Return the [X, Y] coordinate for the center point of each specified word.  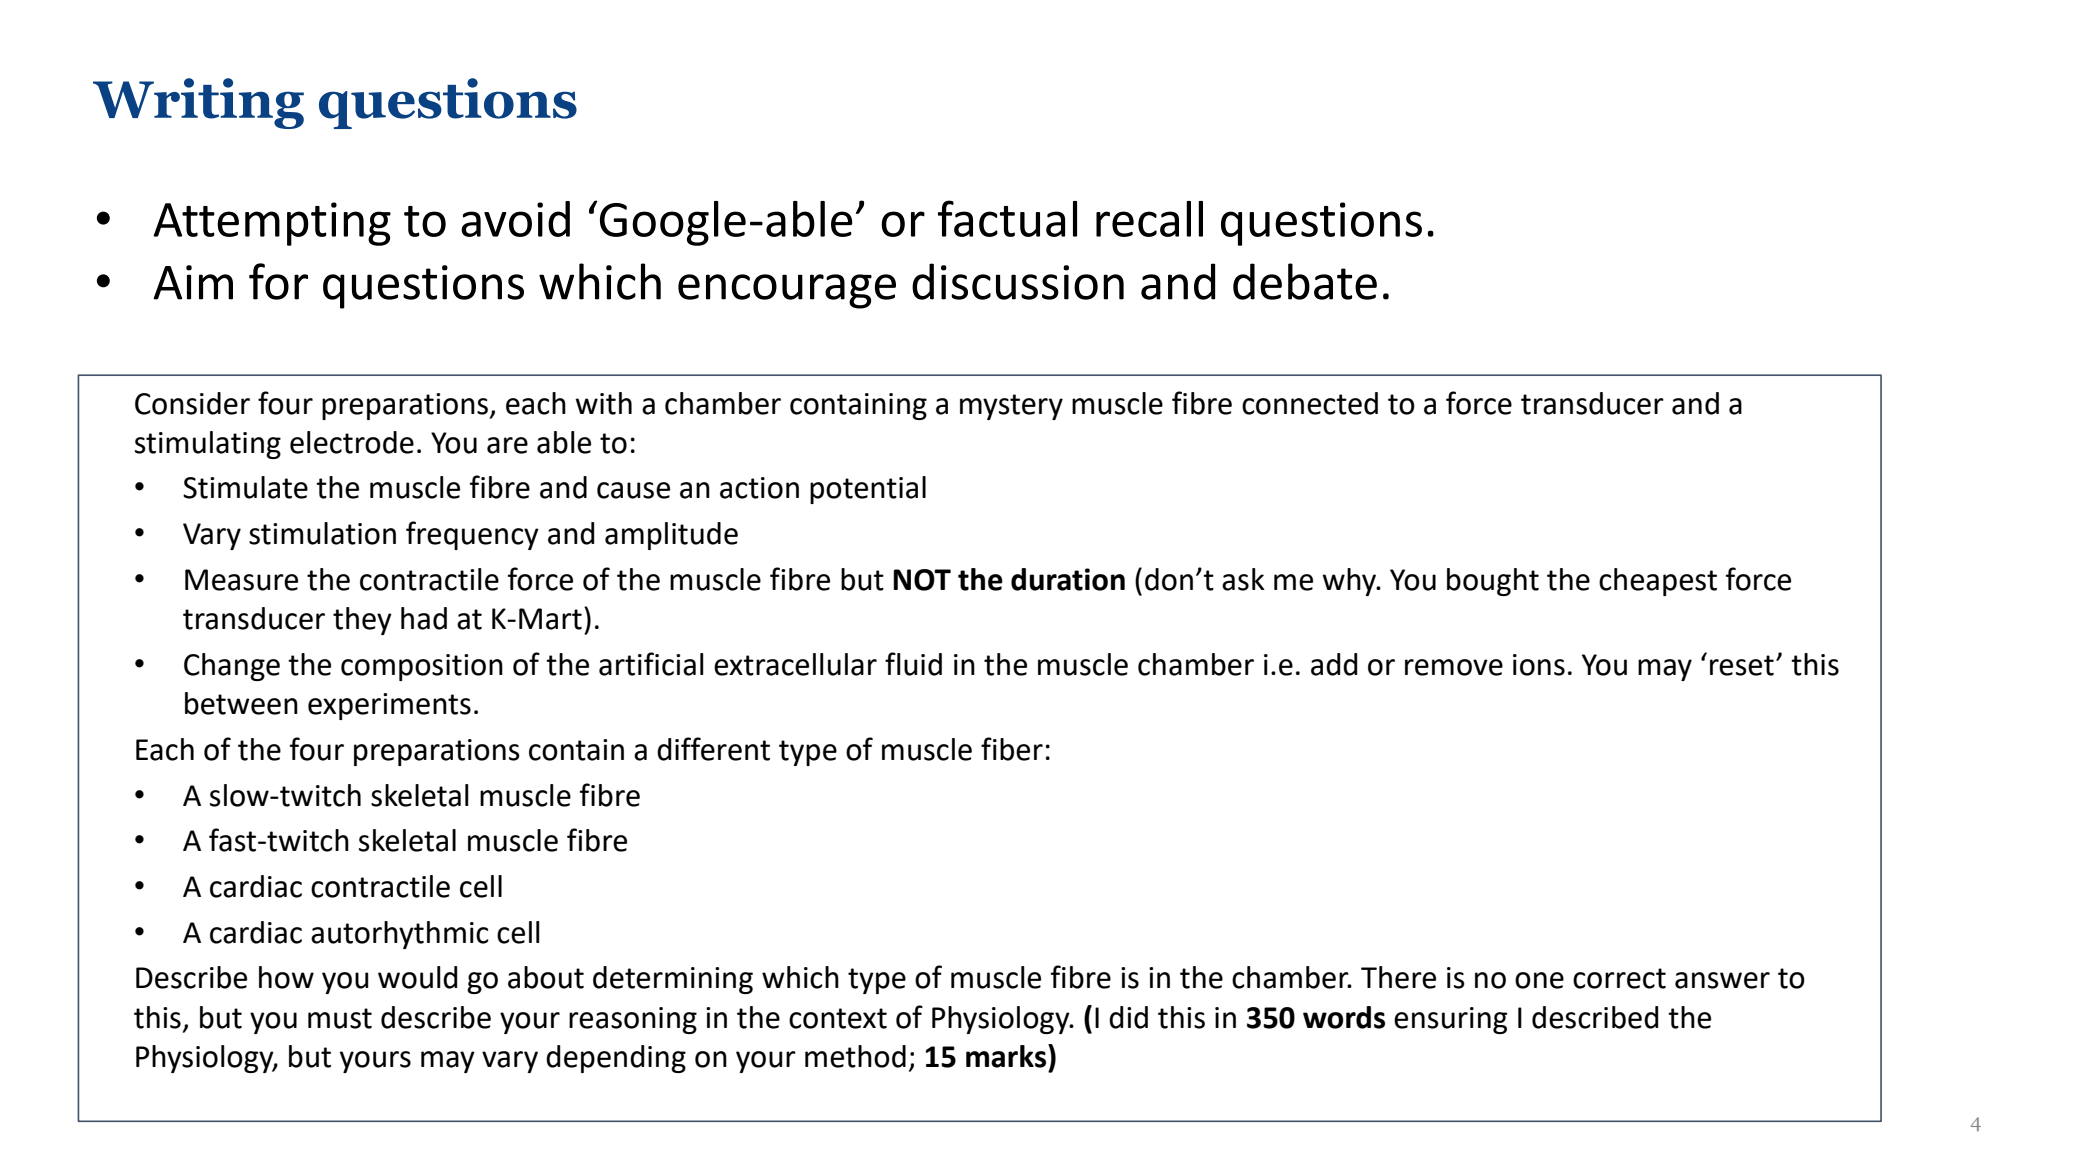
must [340, 1018]
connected [1310, 403]
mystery [1011, 407]
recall [1149, 219]
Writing [198, 103]
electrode [352, 442]
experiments [389, 706]
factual [1007, 218]
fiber [1012, 749]
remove [1454, 667]
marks [1007, 1056]
